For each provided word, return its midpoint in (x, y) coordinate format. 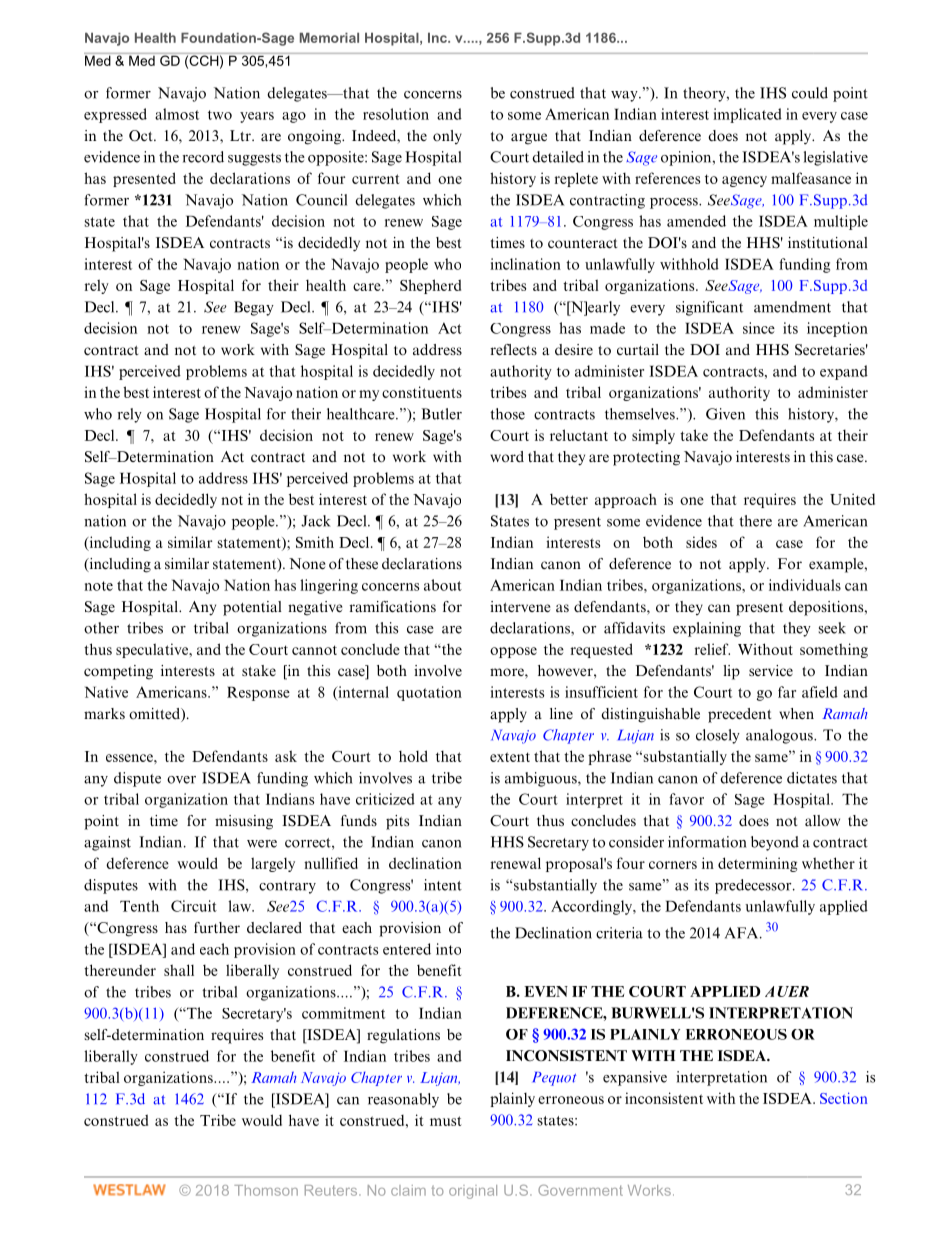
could (810, 93)
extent (510, 757)
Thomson (266, 1190)
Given (725, 414)
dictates (812, 778)
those (507, 414)
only (447, 137)
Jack (316, 521)
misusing (244, 822)
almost (177, 114)
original (473, 1192)
